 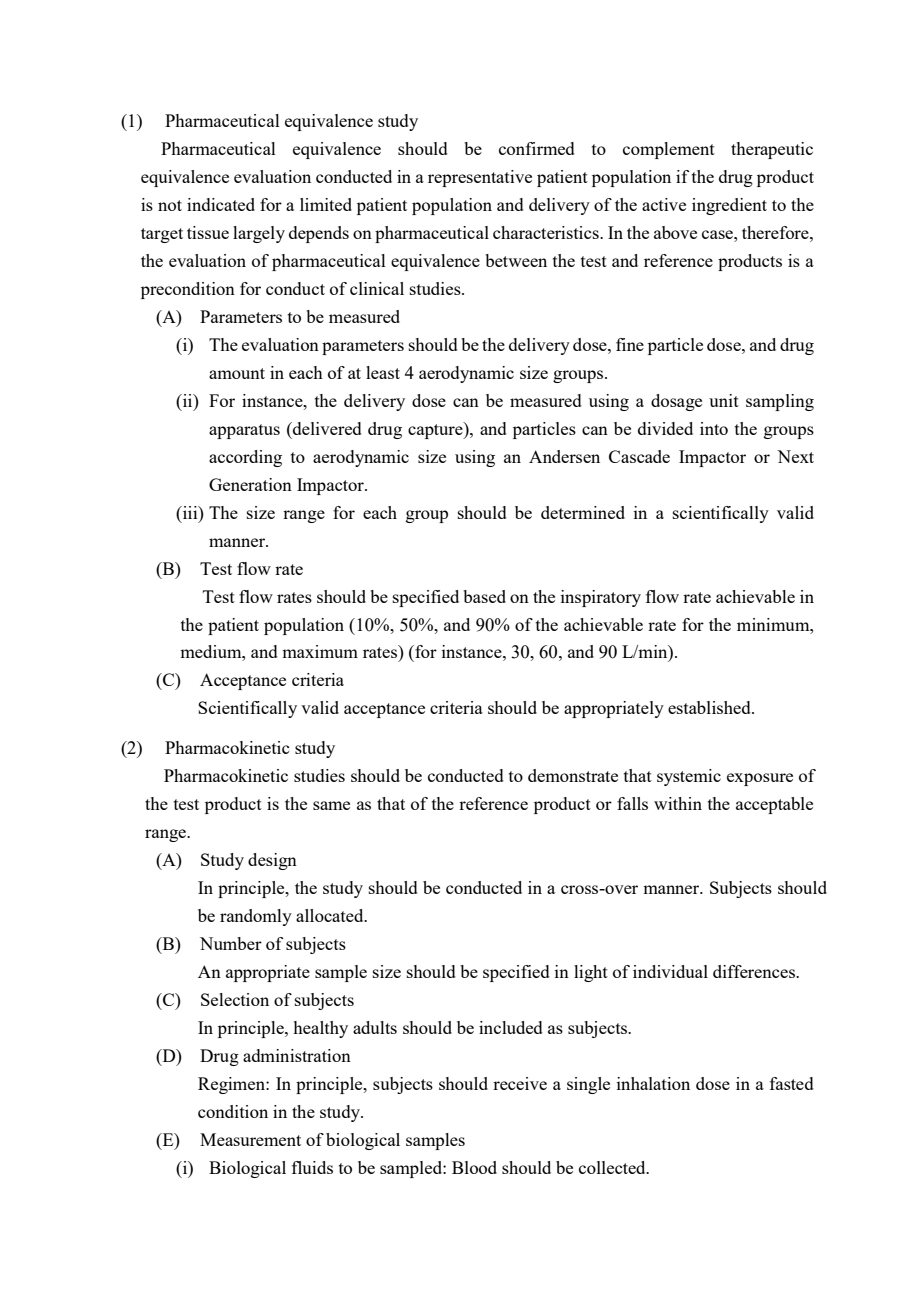 What do you see at coordinates (221, 204) in the document?
I see `indicated` at bounding box center [221, 204].
